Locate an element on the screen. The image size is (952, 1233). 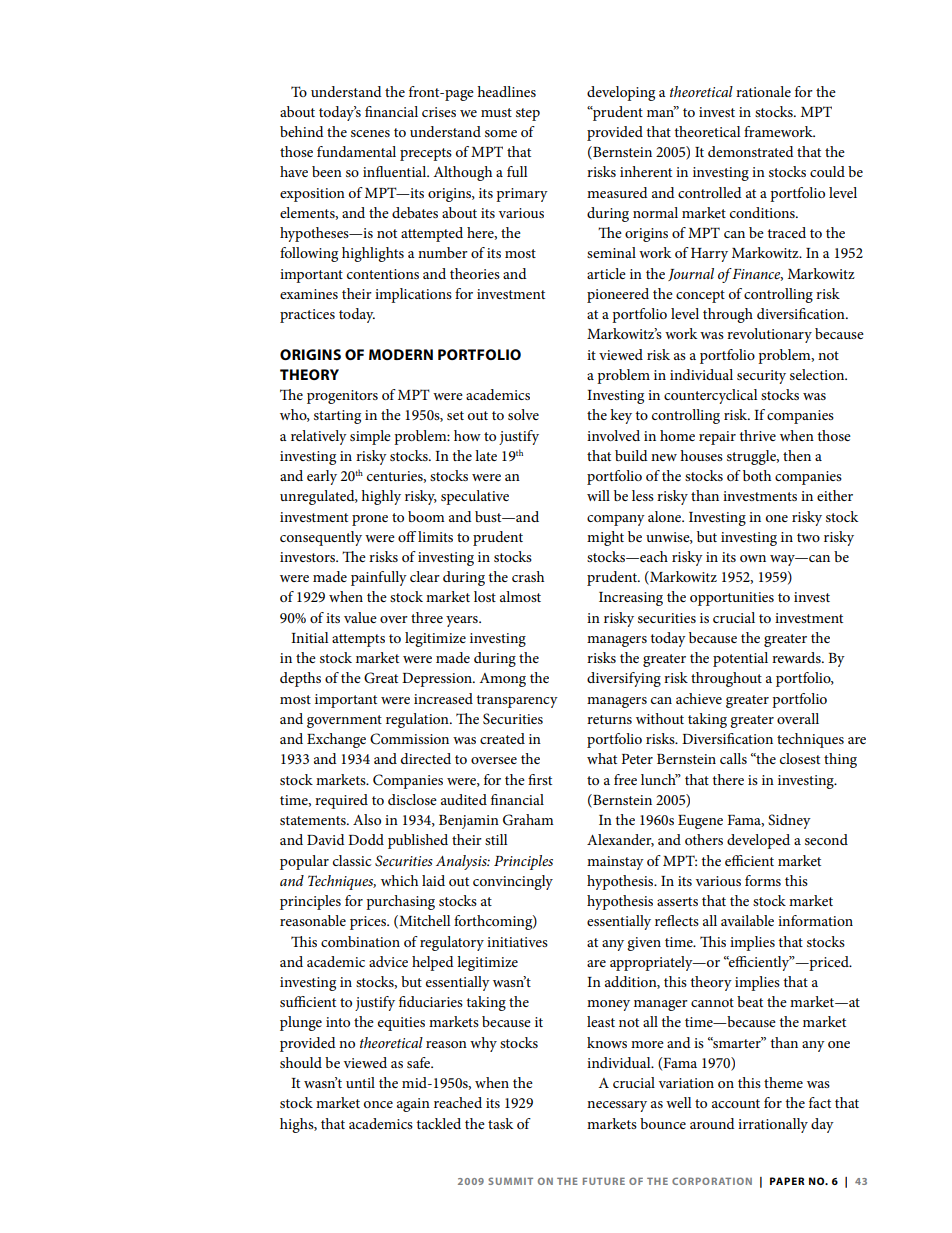
attempts is located at coordinates (358, 640).
